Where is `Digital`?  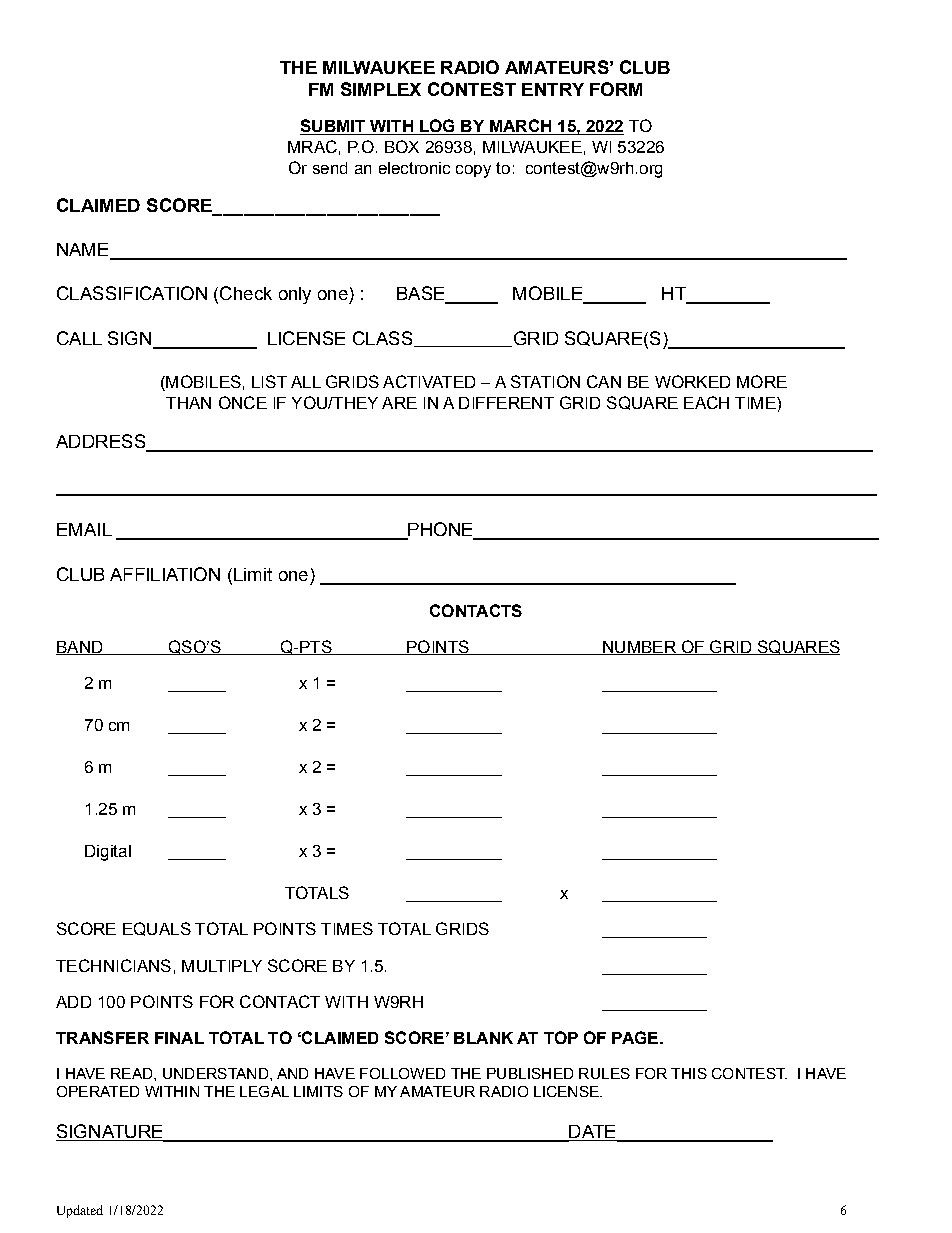
Digital is located at coordinates (108, 853).
